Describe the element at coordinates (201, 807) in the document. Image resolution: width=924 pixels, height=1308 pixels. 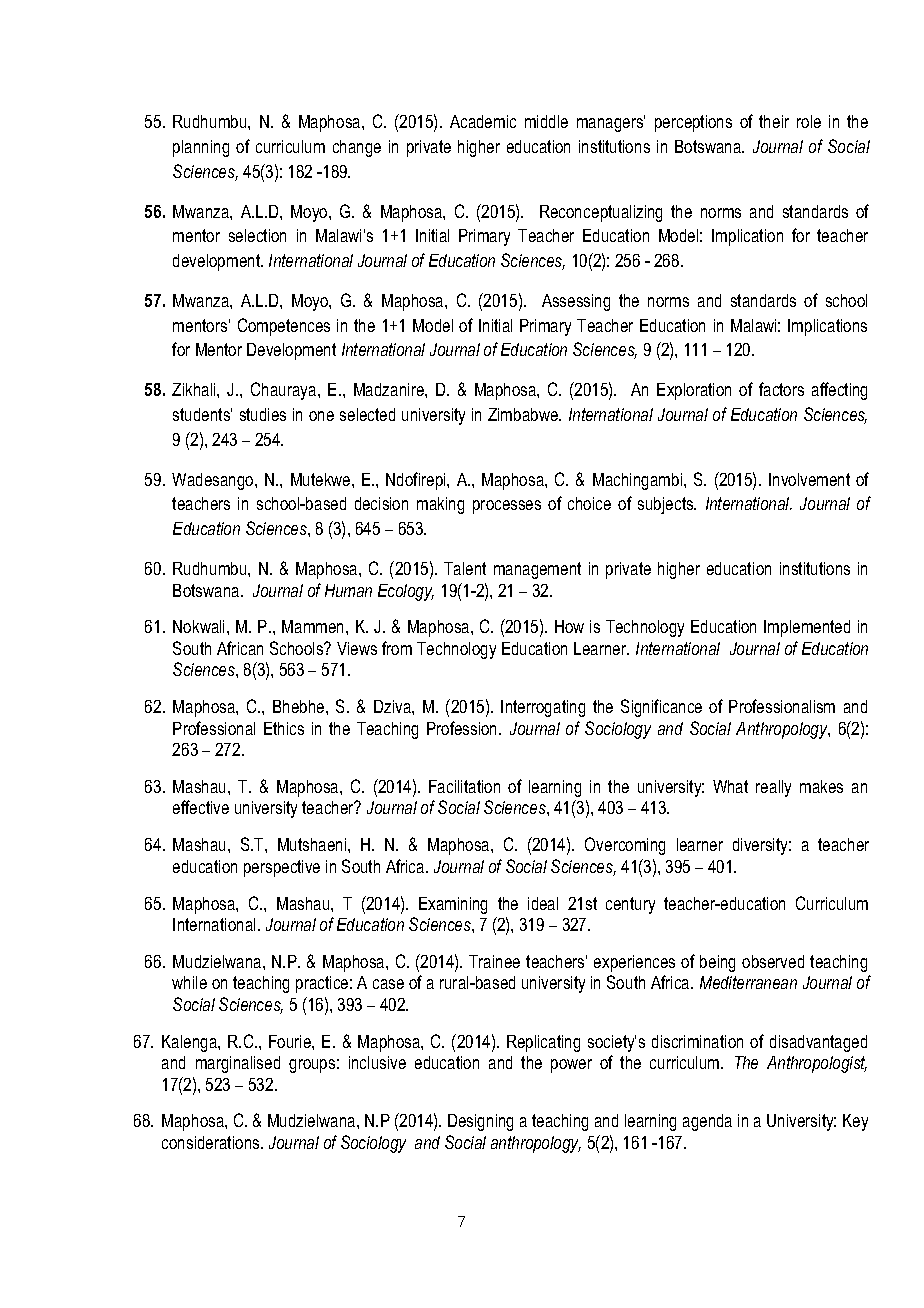
I see `effective` at that location.
